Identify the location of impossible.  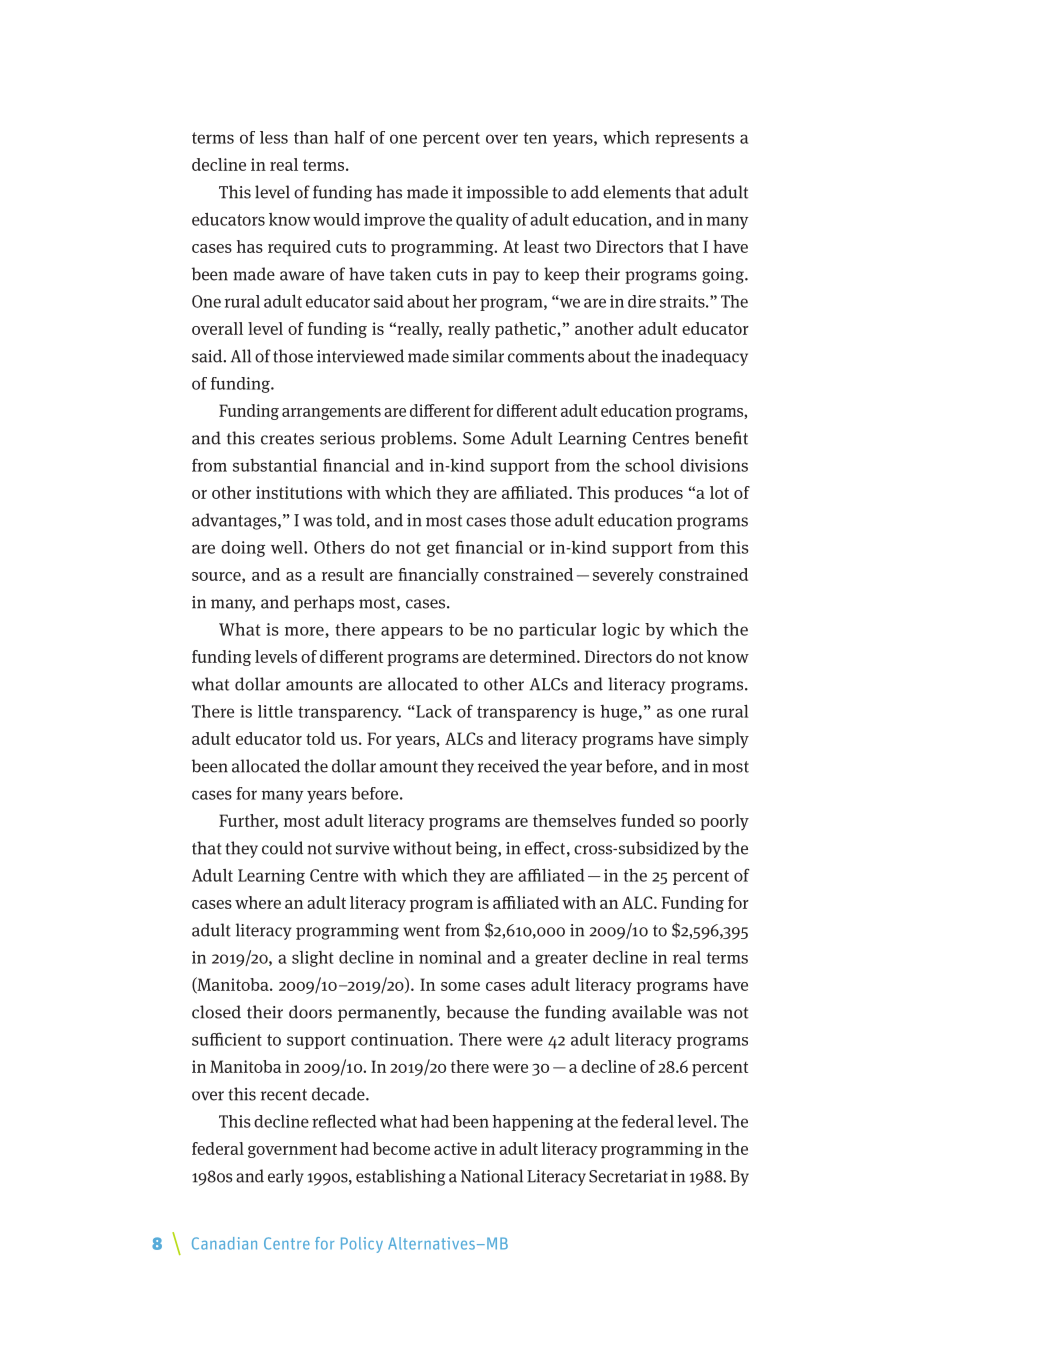
(507, 193).
